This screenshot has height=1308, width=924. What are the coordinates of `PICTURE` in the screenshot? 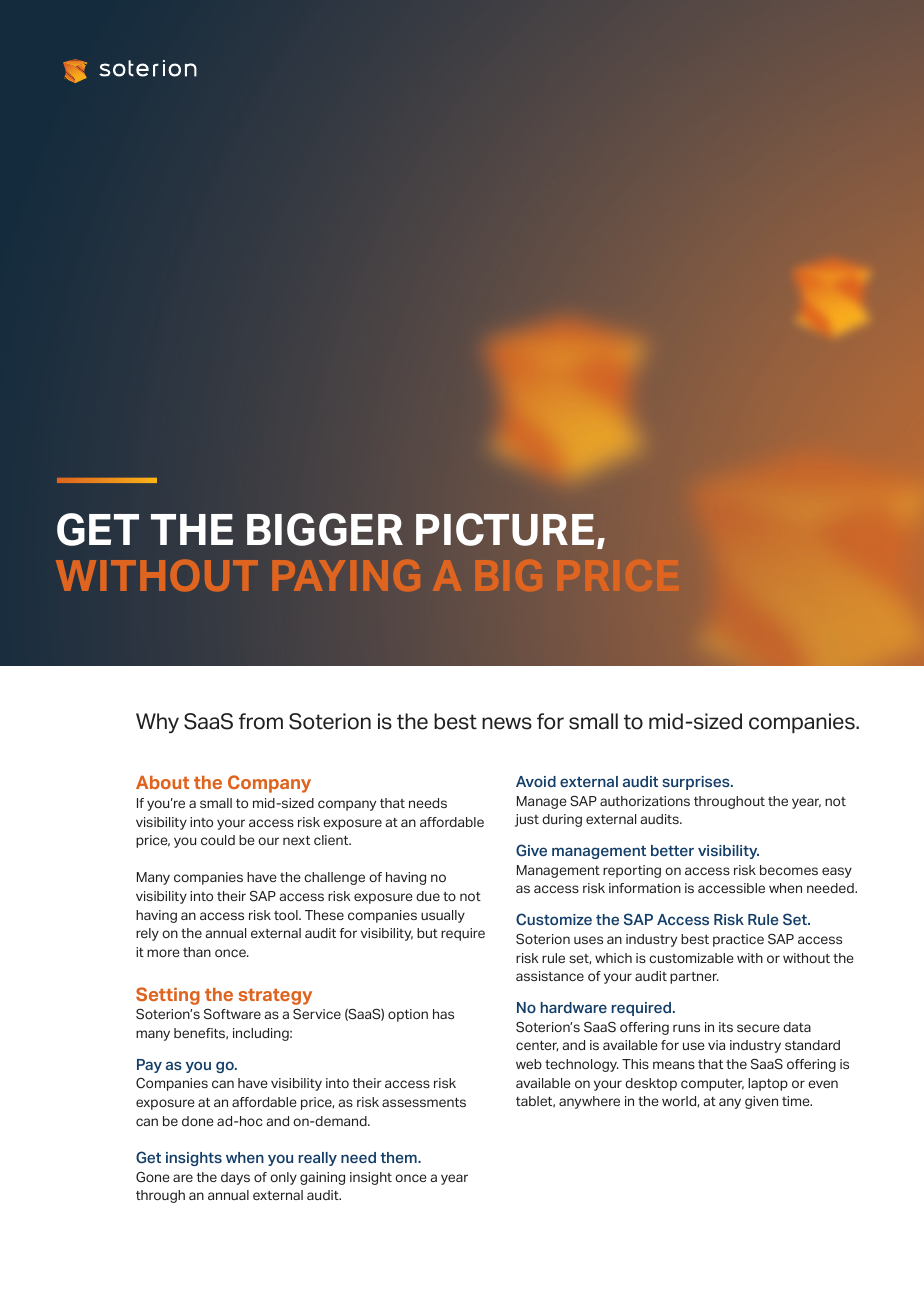 It's located at (505, 529).
